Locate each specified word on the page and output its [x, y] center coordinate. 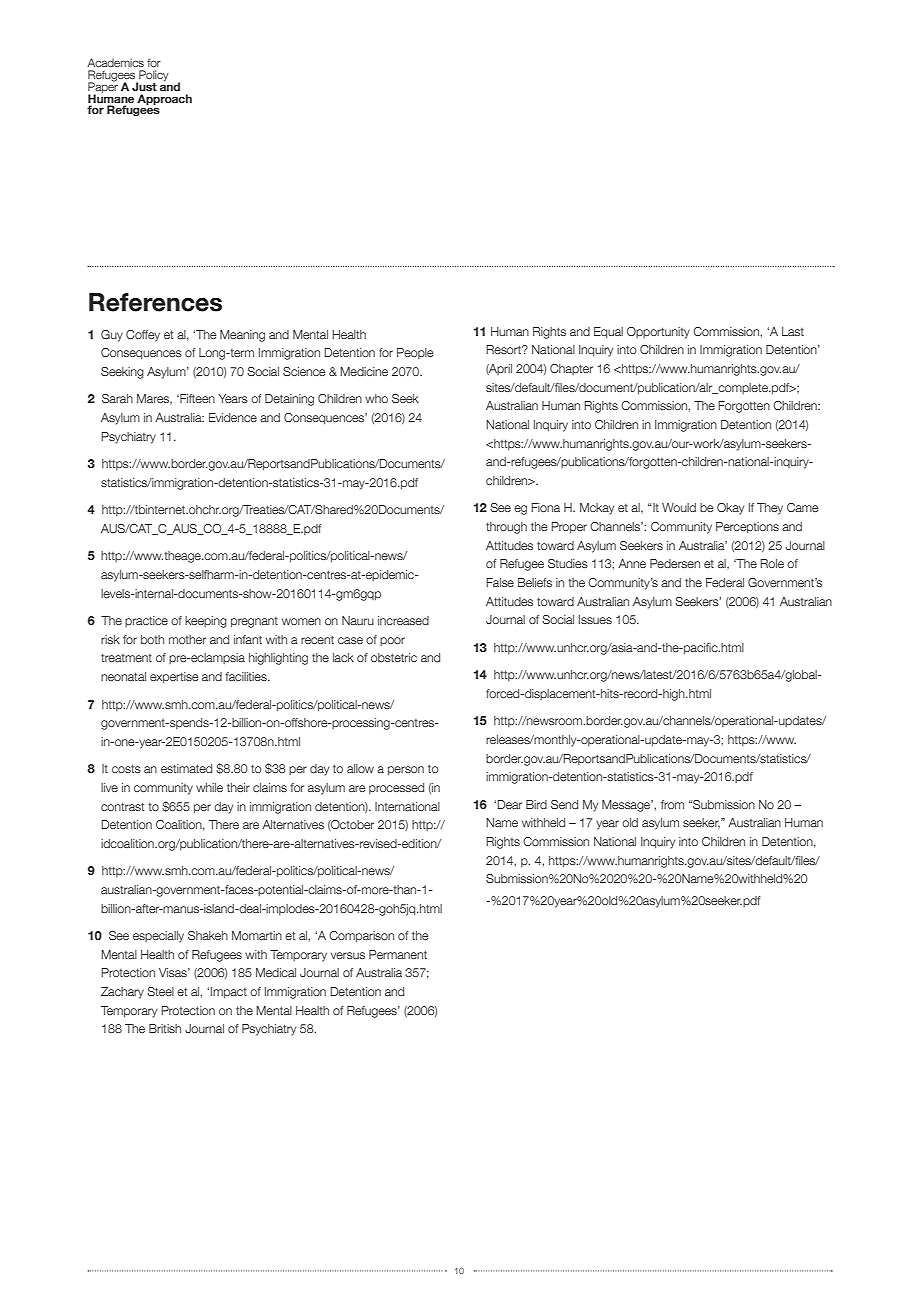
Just [144, 86]
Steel [160, 991]
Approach [164, 100]
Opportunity [658, 333]
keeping [206, 622]
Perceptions [747, 528]
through [506, 528]
